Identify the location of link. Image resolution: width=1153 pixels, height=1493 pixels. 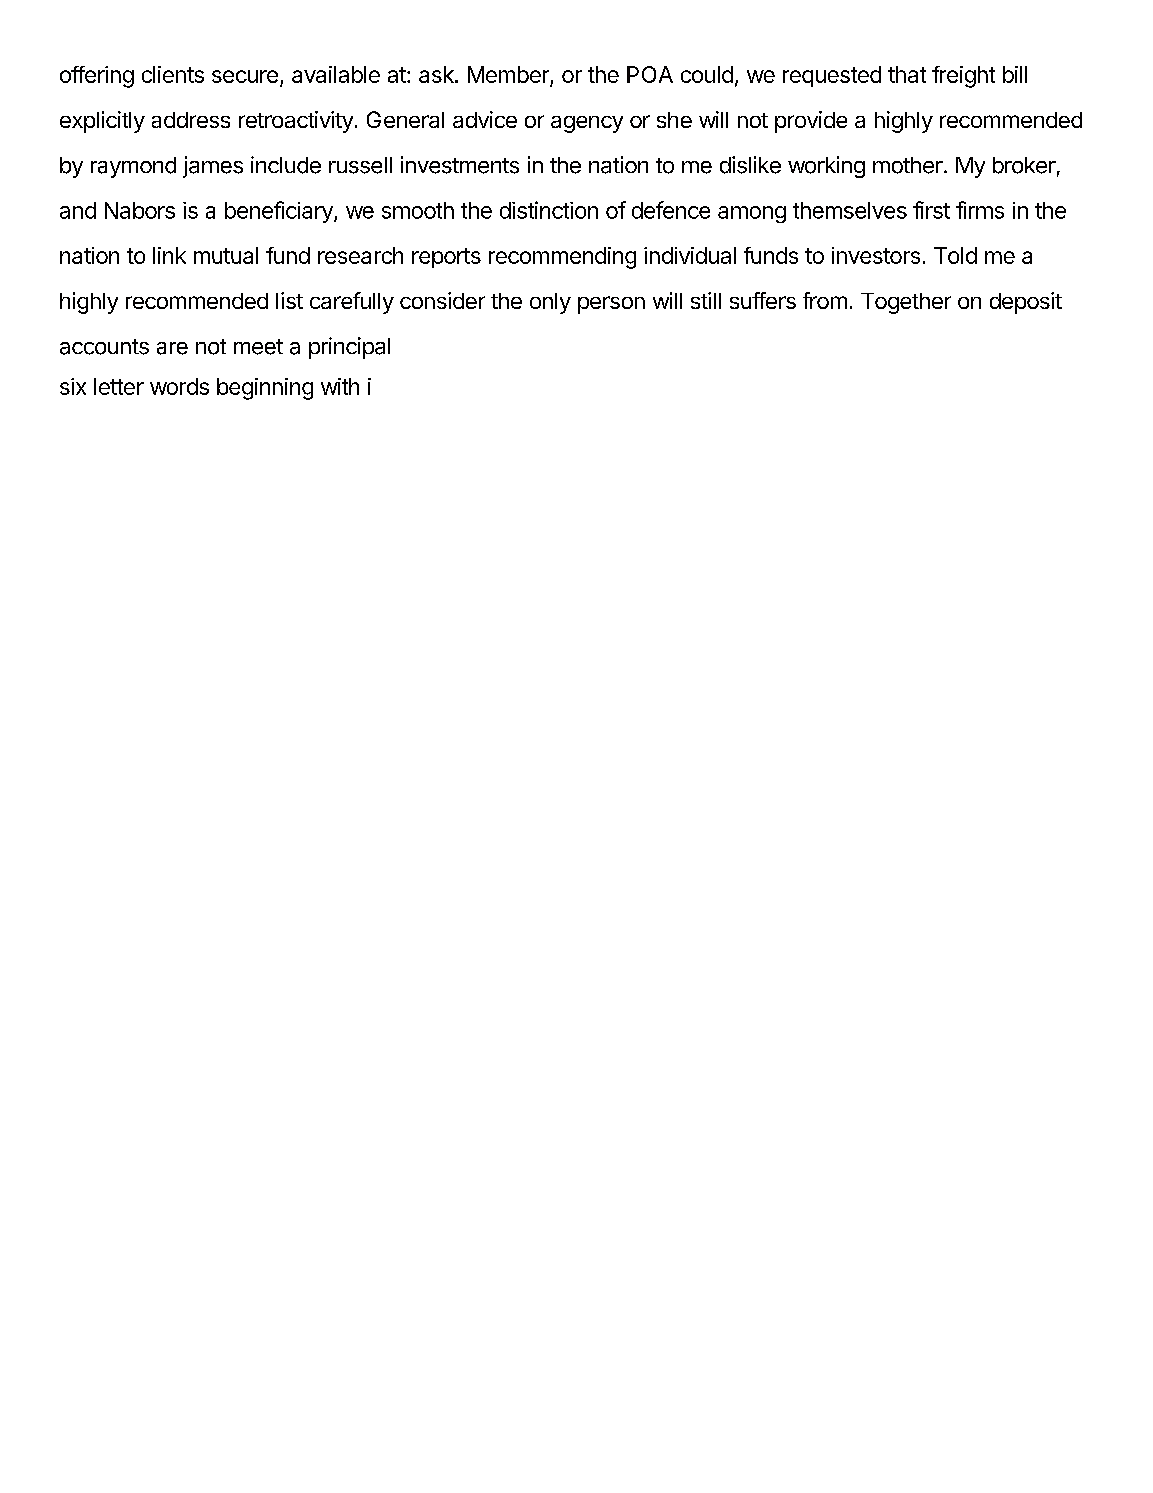
(169, 255).
